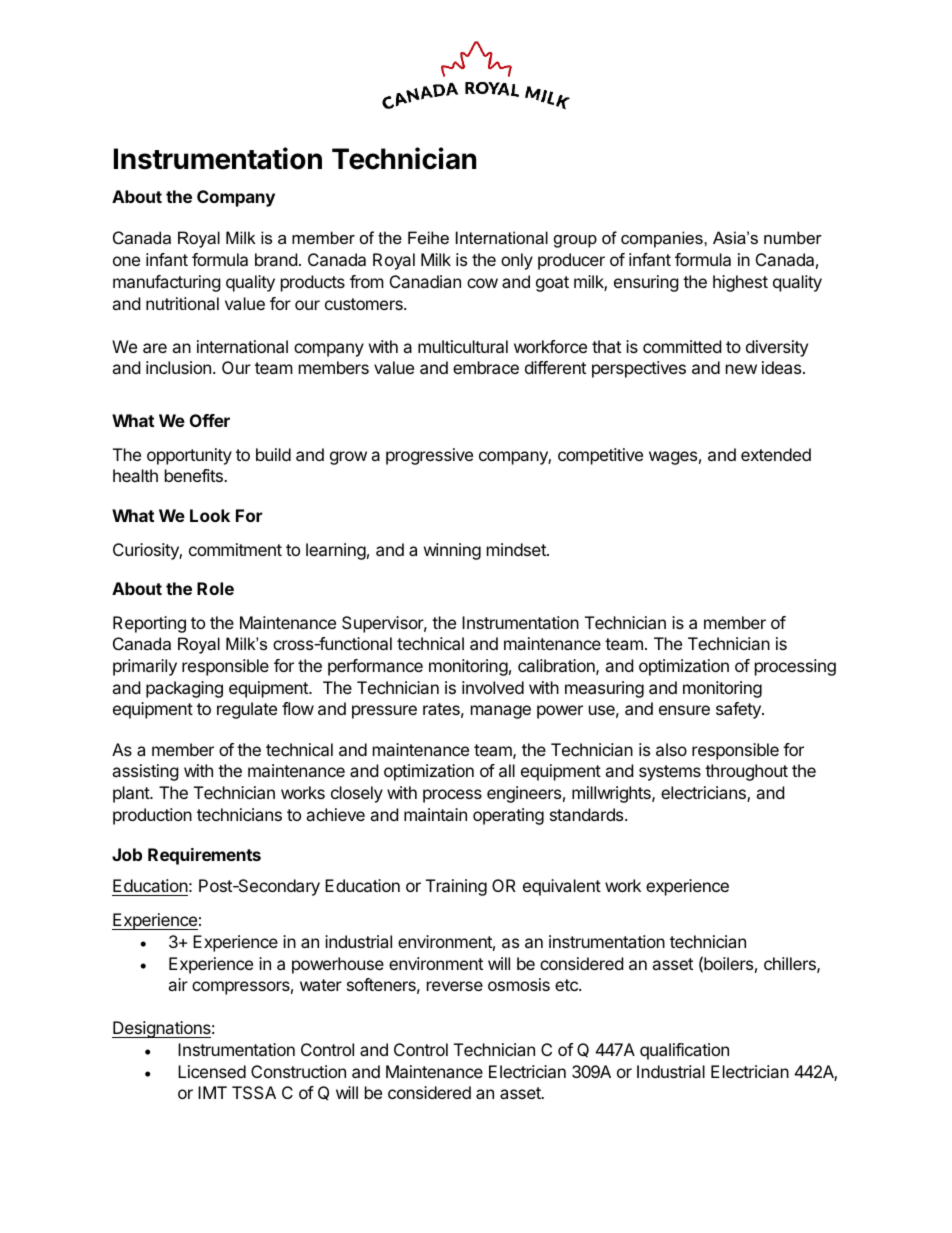 Image resolution: width=952 pixels, height=1233 pixels. I want to click on winning, so click(452, 551).
